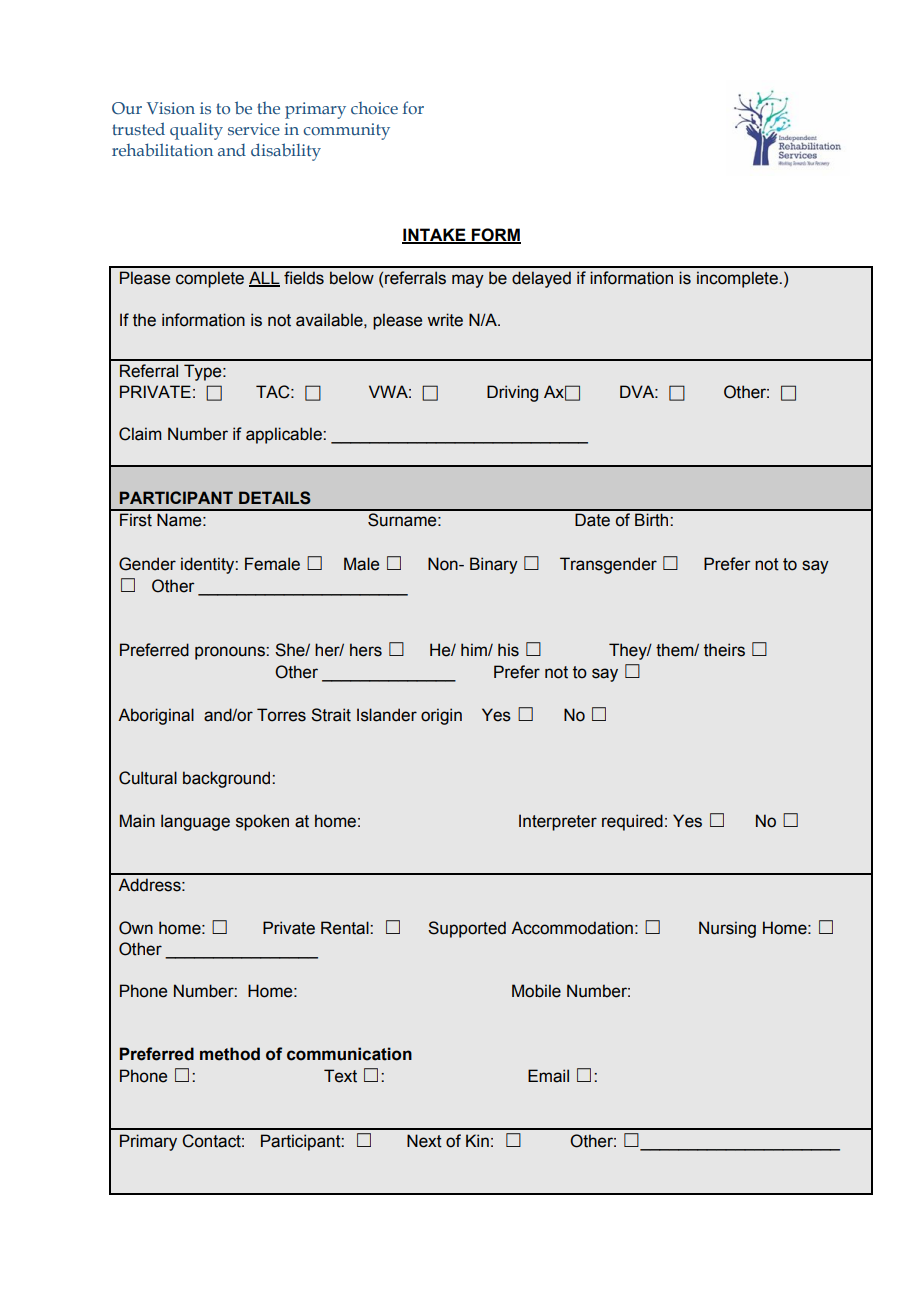 This screenshot has width=924, height=1308. What do you see at coordinates (541, 279) in the screenshot?
I see `delayed` at bounding box center [541, 279].
